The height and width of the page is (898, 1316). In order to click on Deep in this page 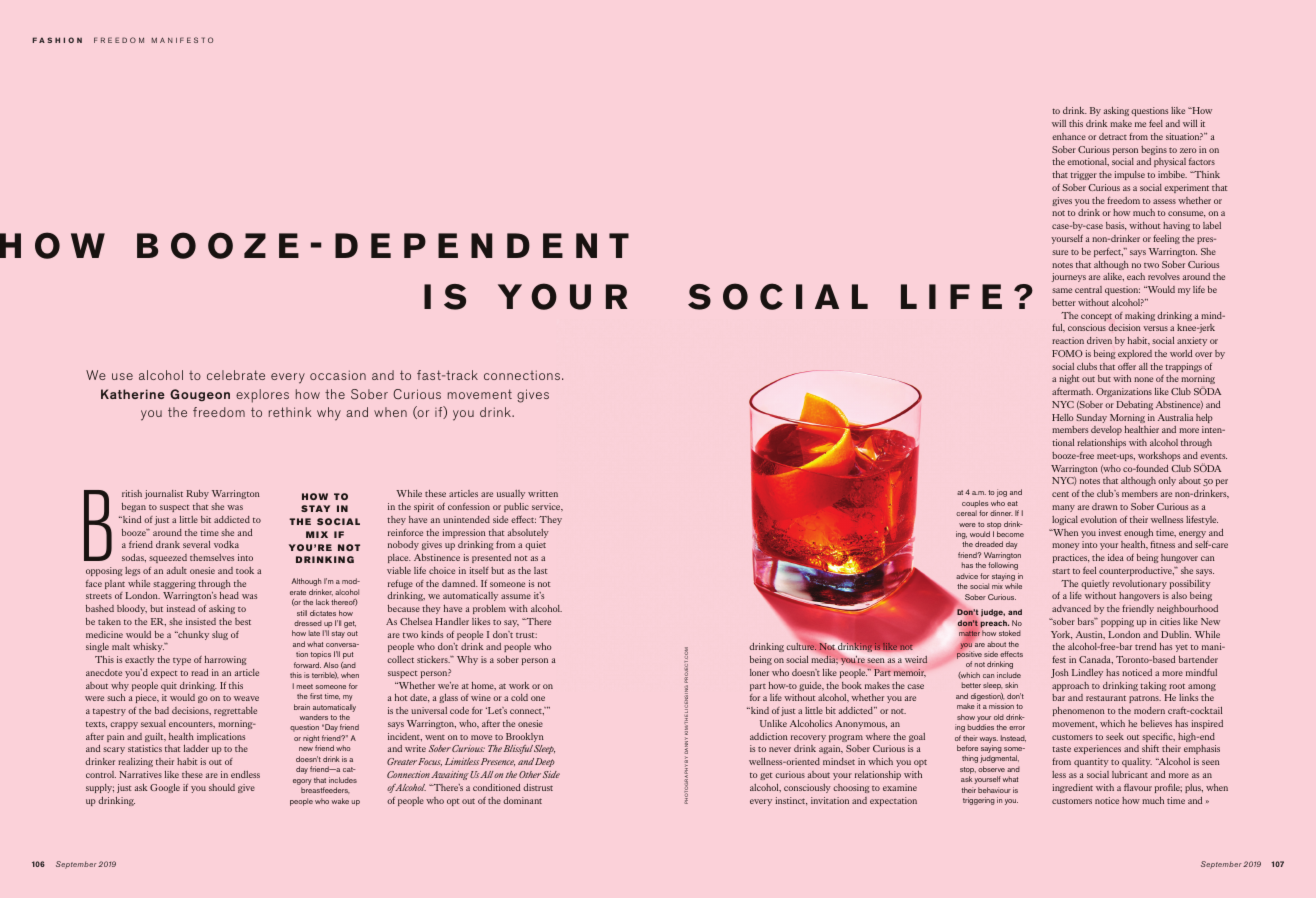, I will do `click(545, 762)`.
